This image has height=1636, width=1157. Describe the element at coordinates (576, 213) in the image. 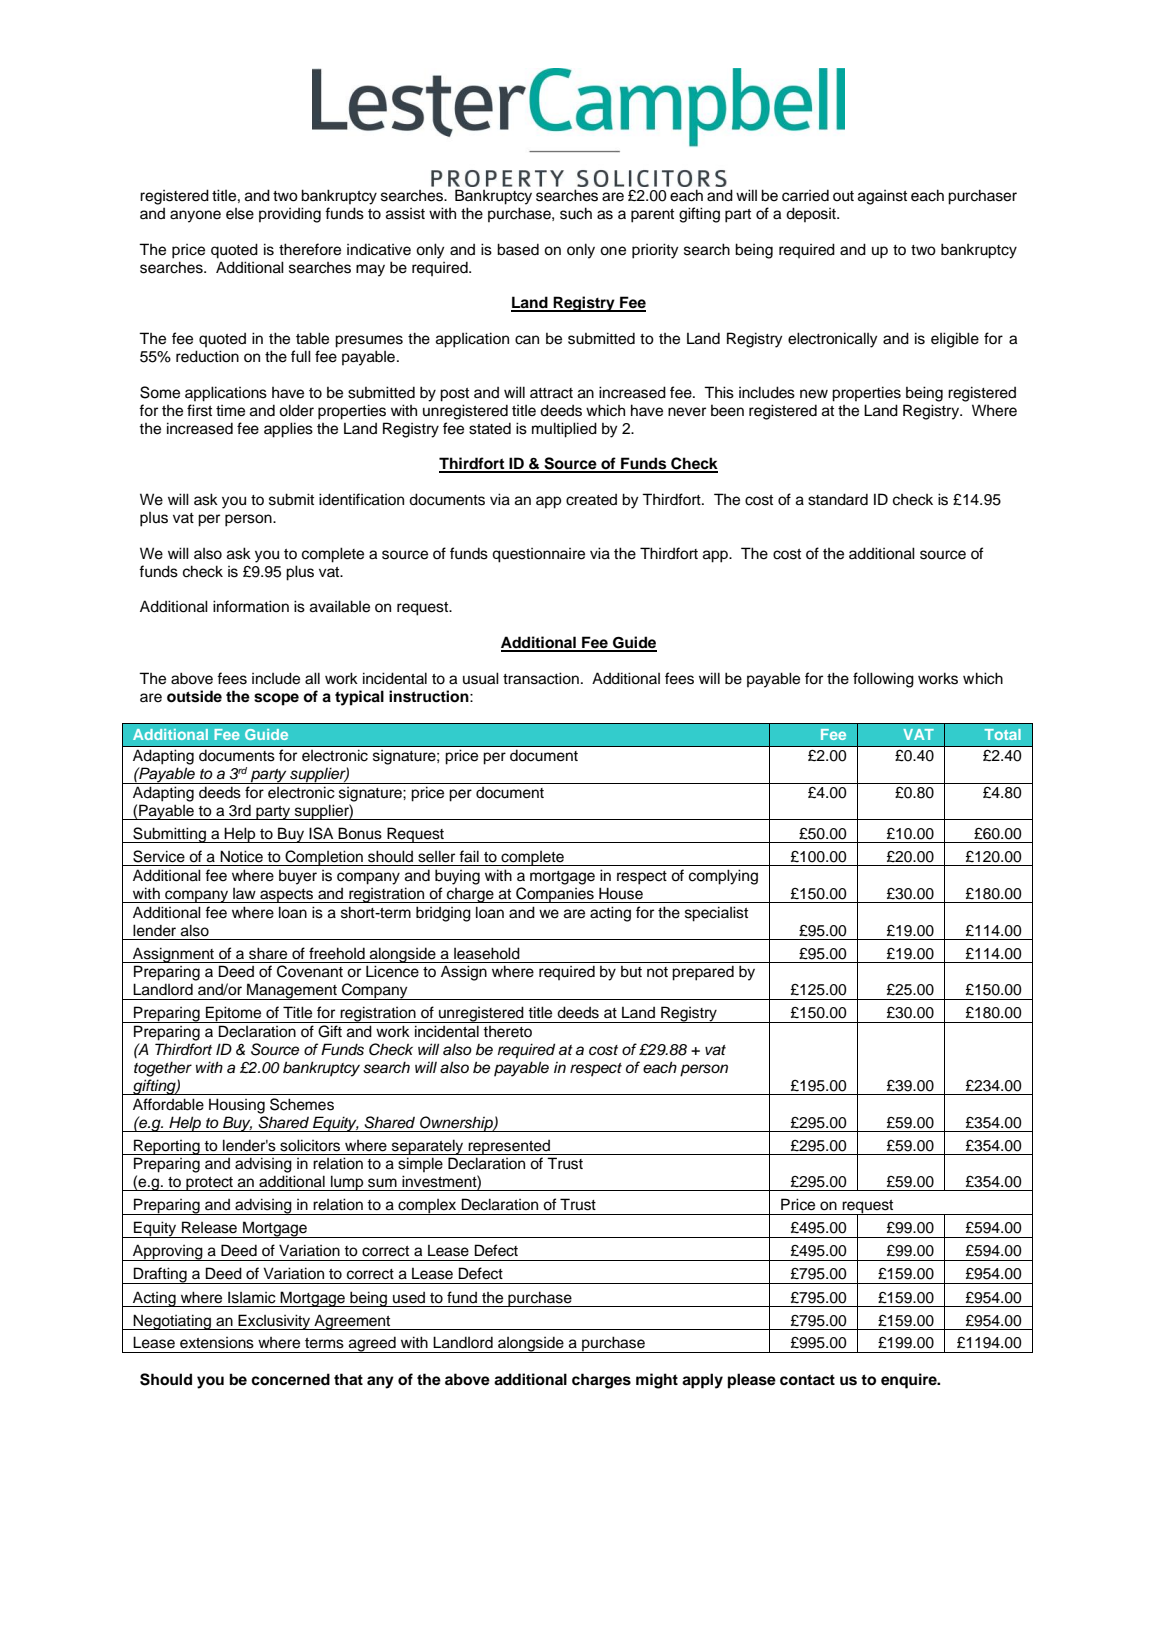

I see `such` at that location.
